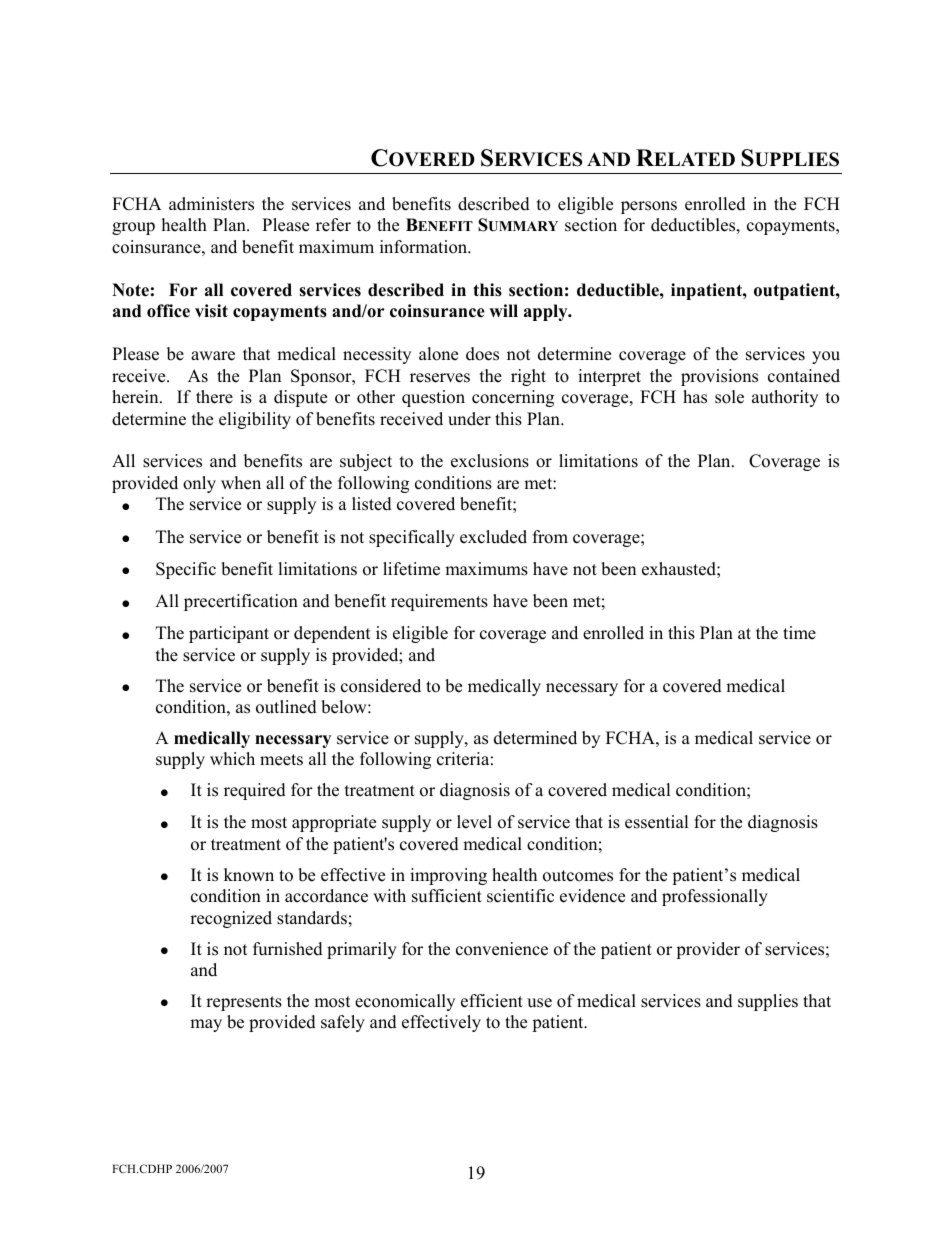 The image size is (952, 1233). What do you see at coordinates (503, 310) in the page?
I see `will` at bounding box center [503, 310].
